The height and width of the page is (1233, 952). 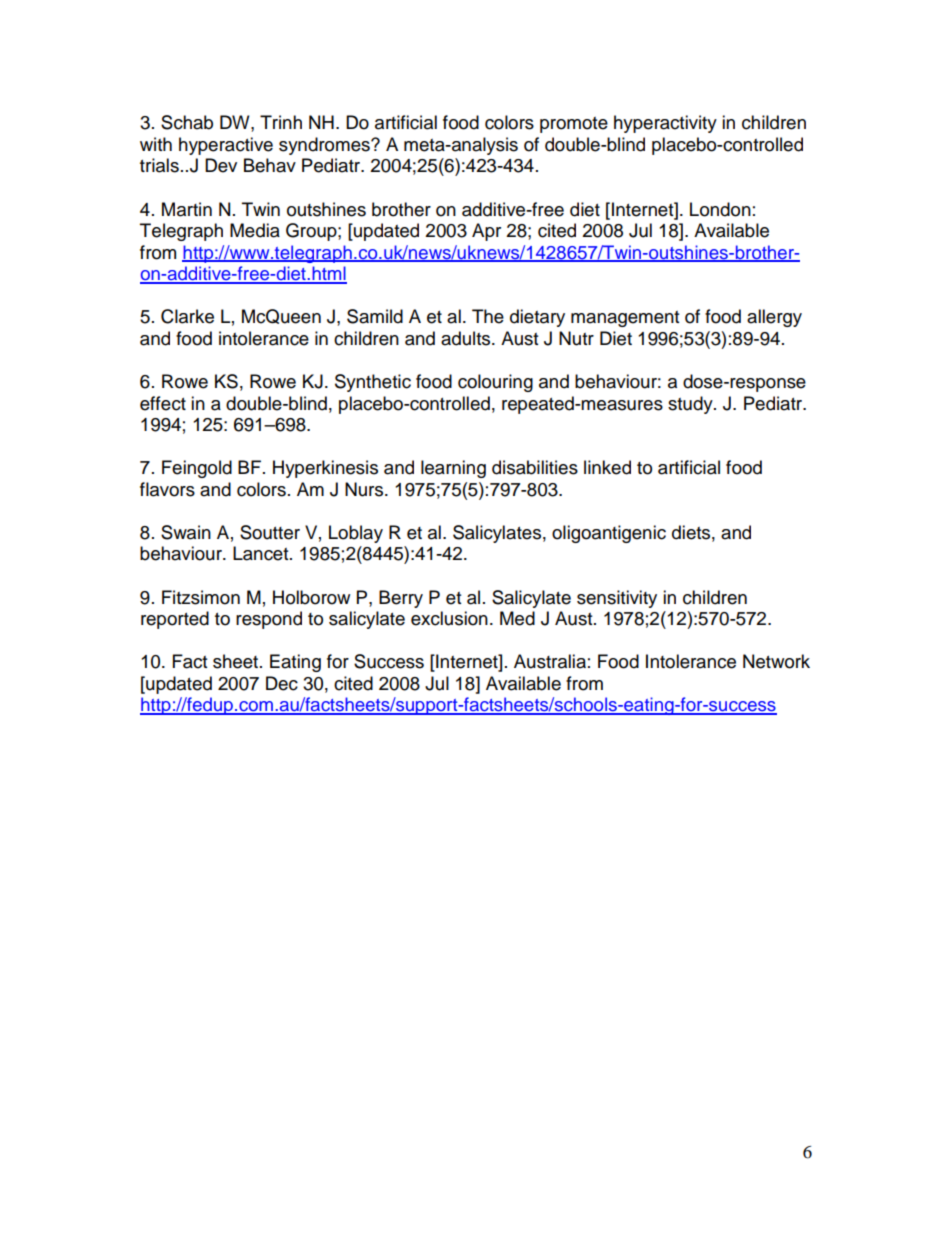 What do you see at coordinates (486, 232) in the page?
I see `Apr` at bounding box center [486, 232].
